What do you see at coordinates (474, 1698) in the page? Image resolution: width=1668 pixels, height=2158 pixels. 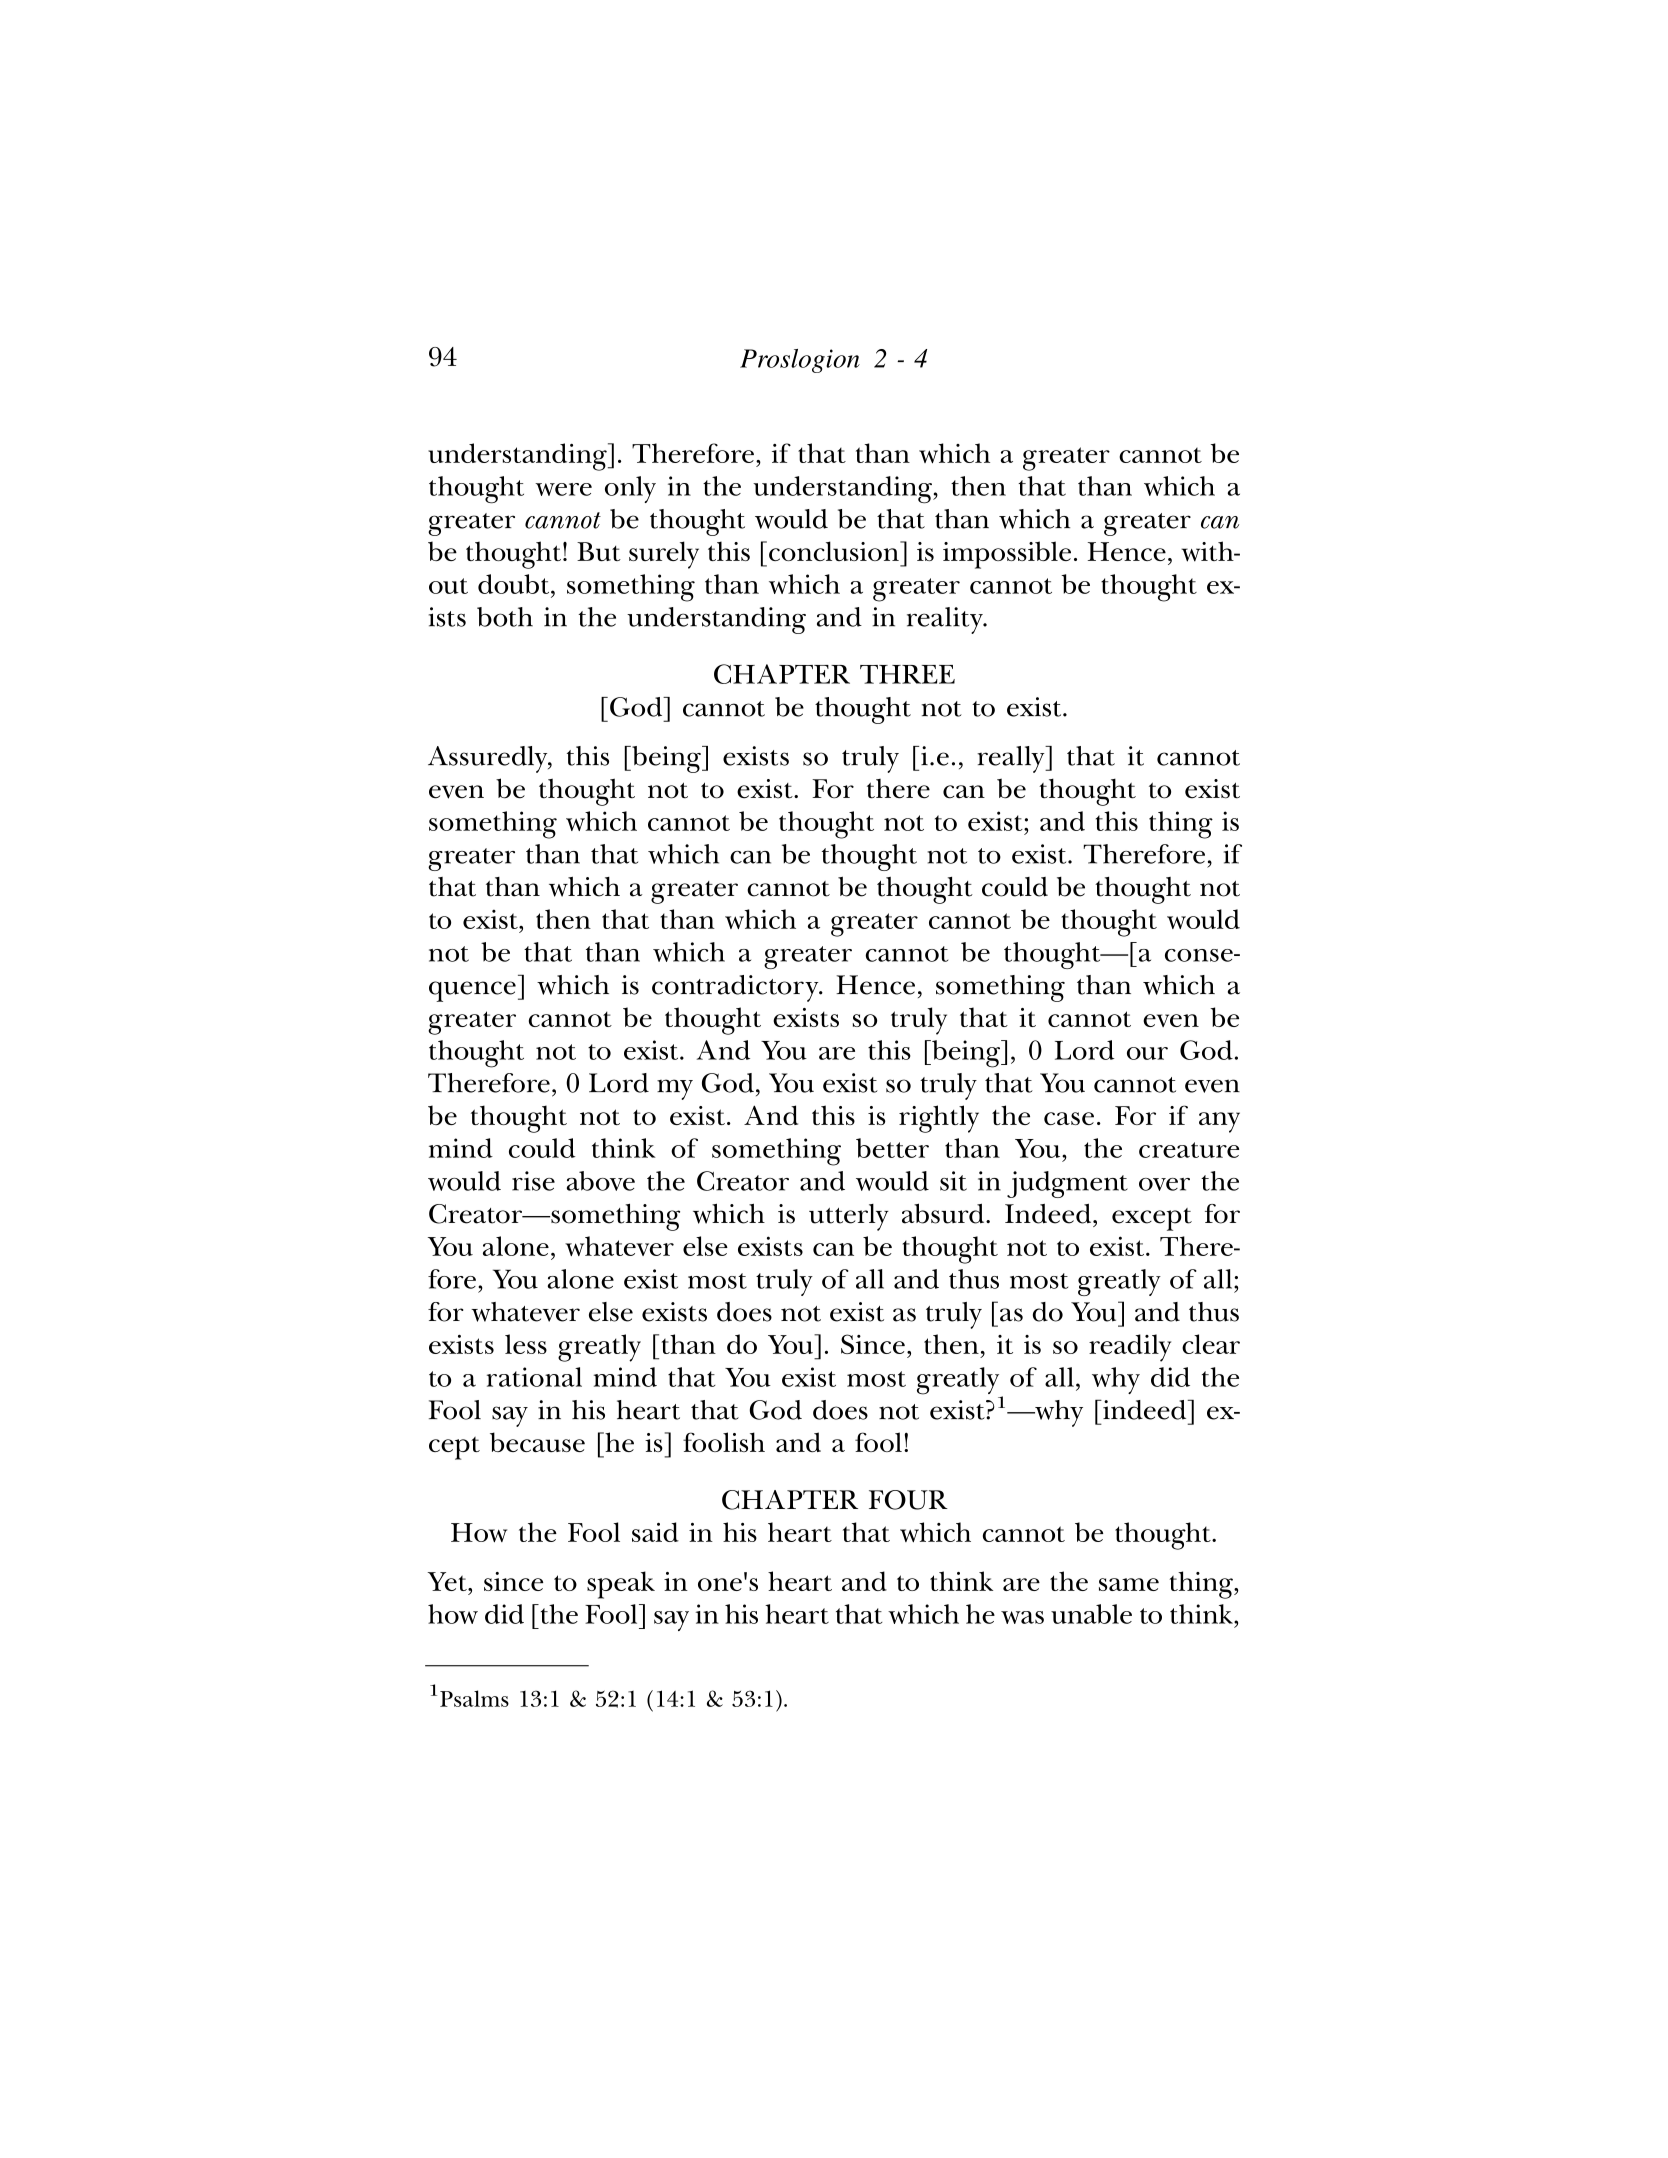 I see `Psalms` at bounding box center [474, 1698].
